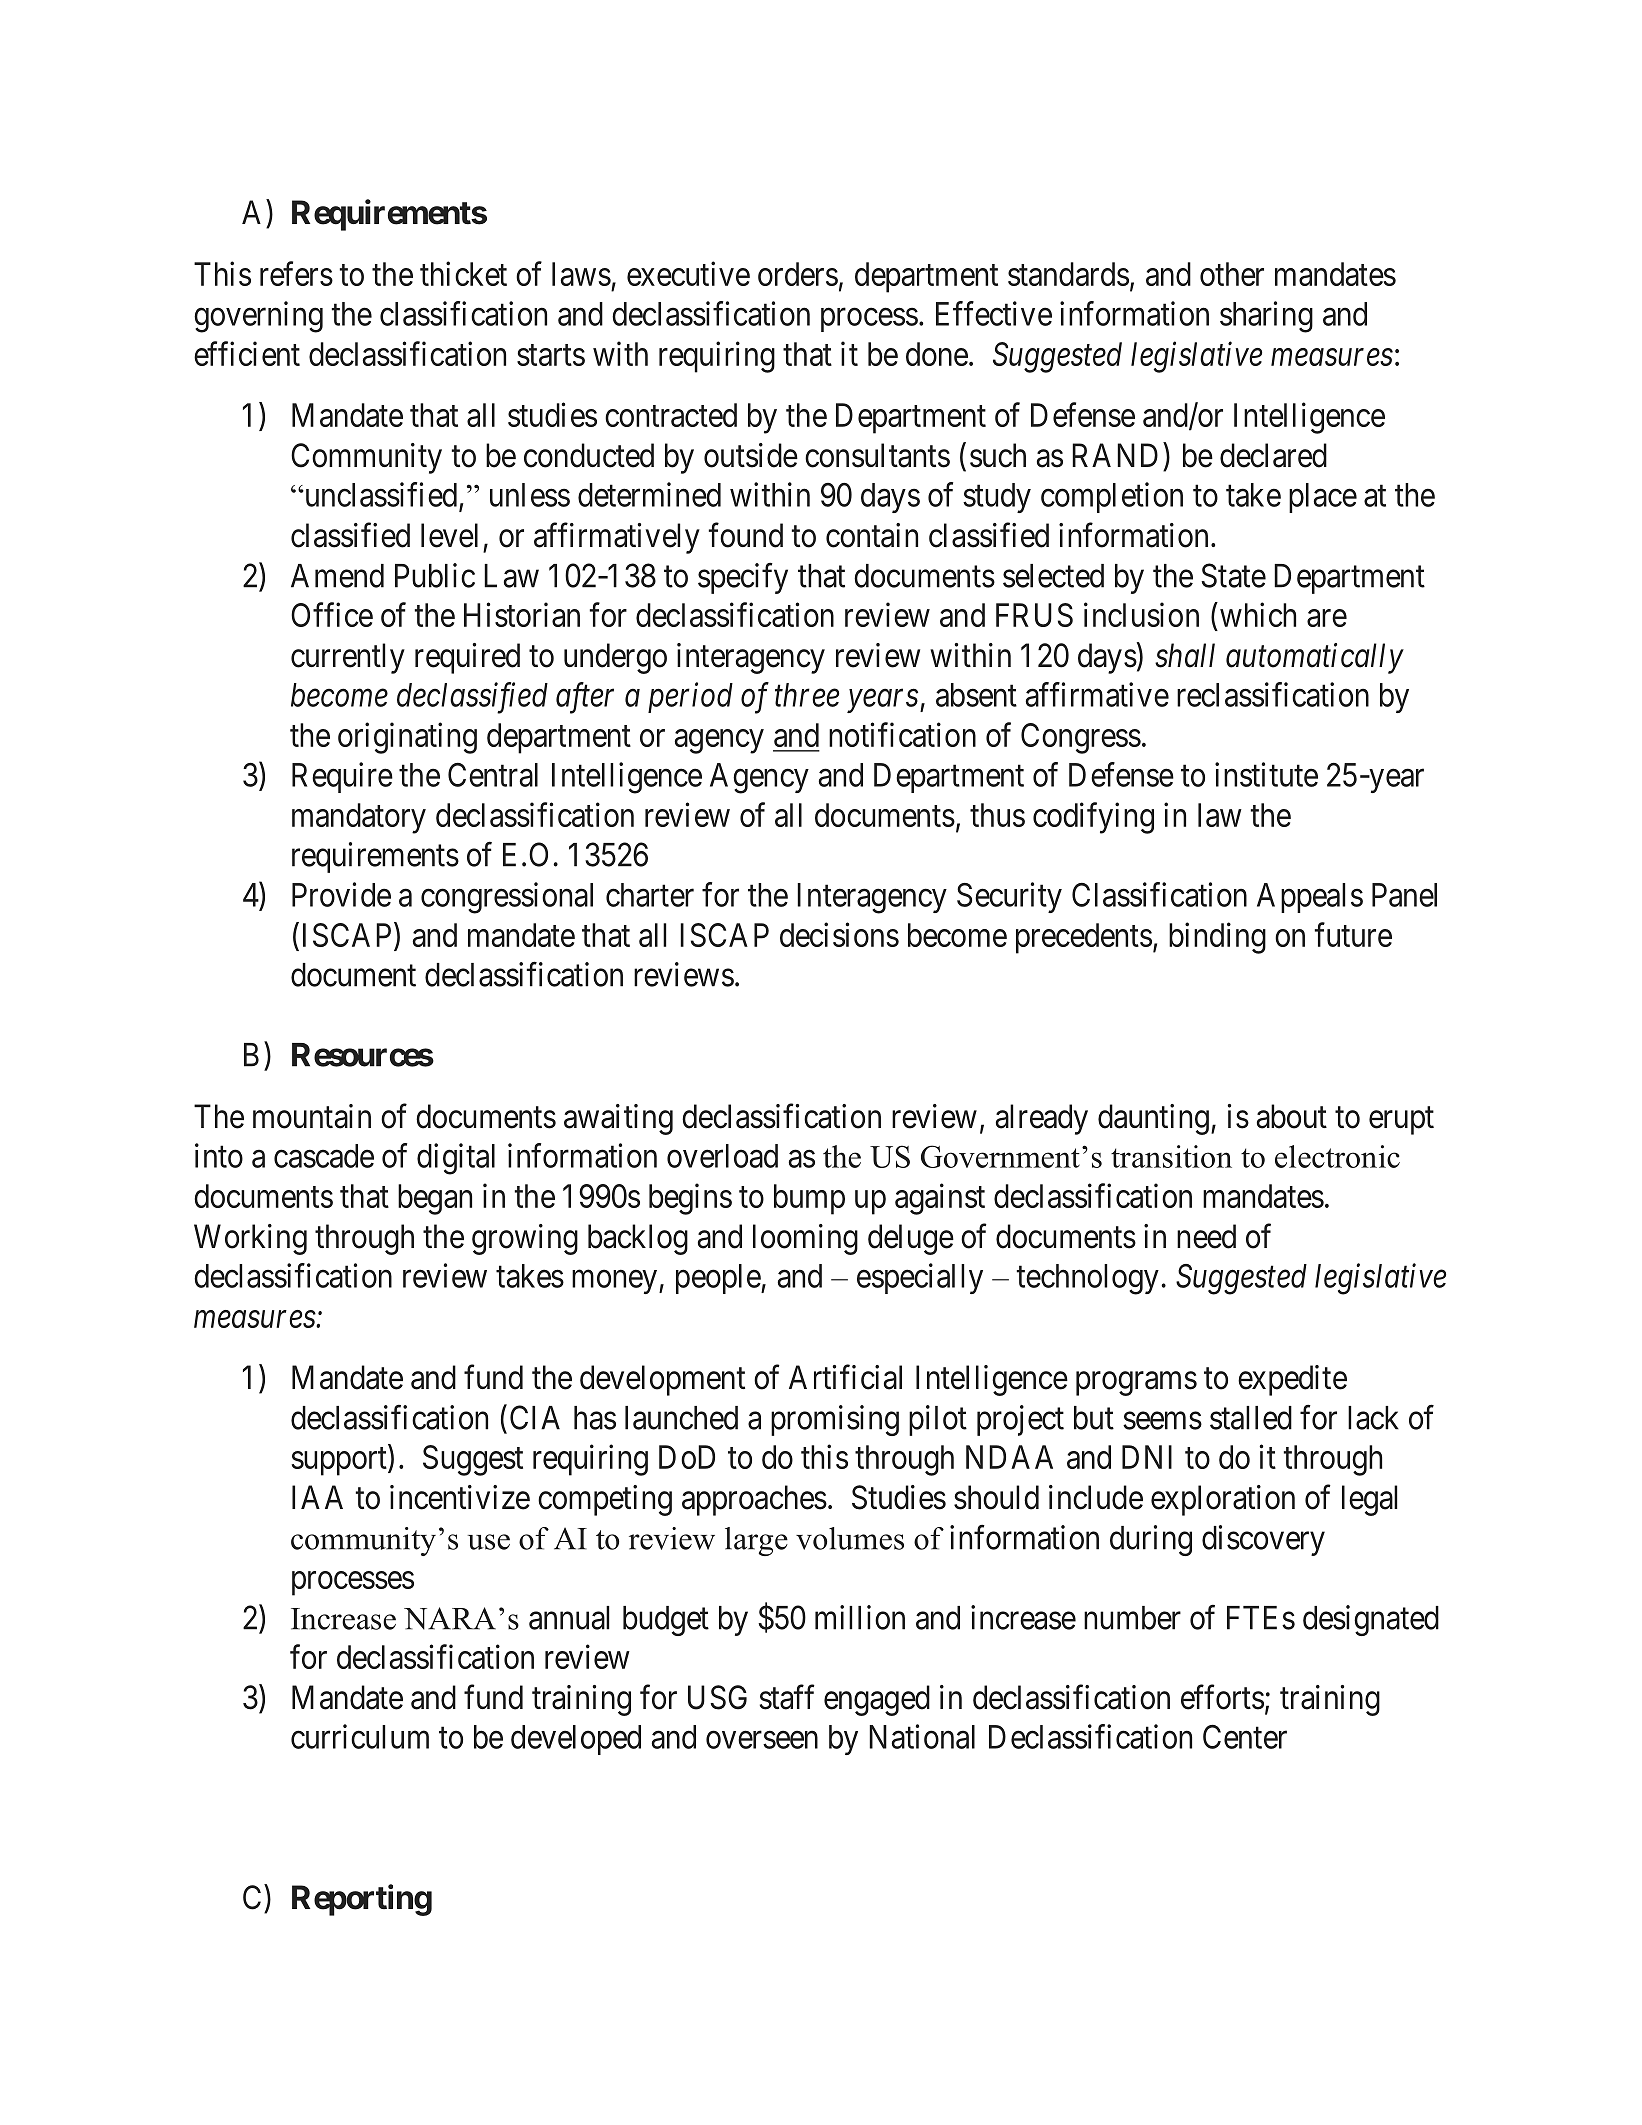 The height and width of the screenshot is (2125, 1642). What do you see at coordinates (258, 317) in the screenshot?
I see `governing` at bounding box center [258, 317].
